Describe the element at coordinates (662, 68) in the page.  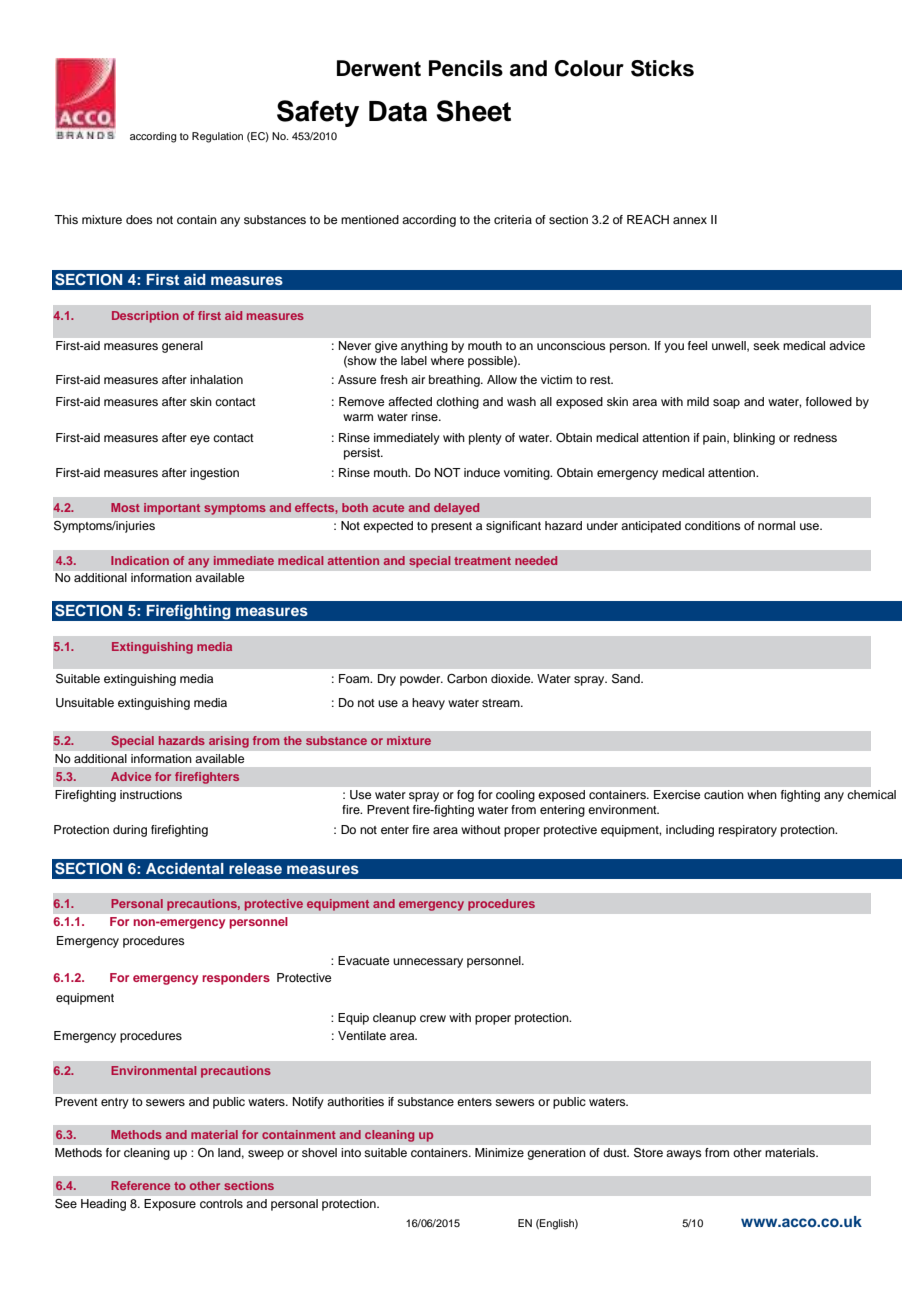
I see `Sticks` at that location.
